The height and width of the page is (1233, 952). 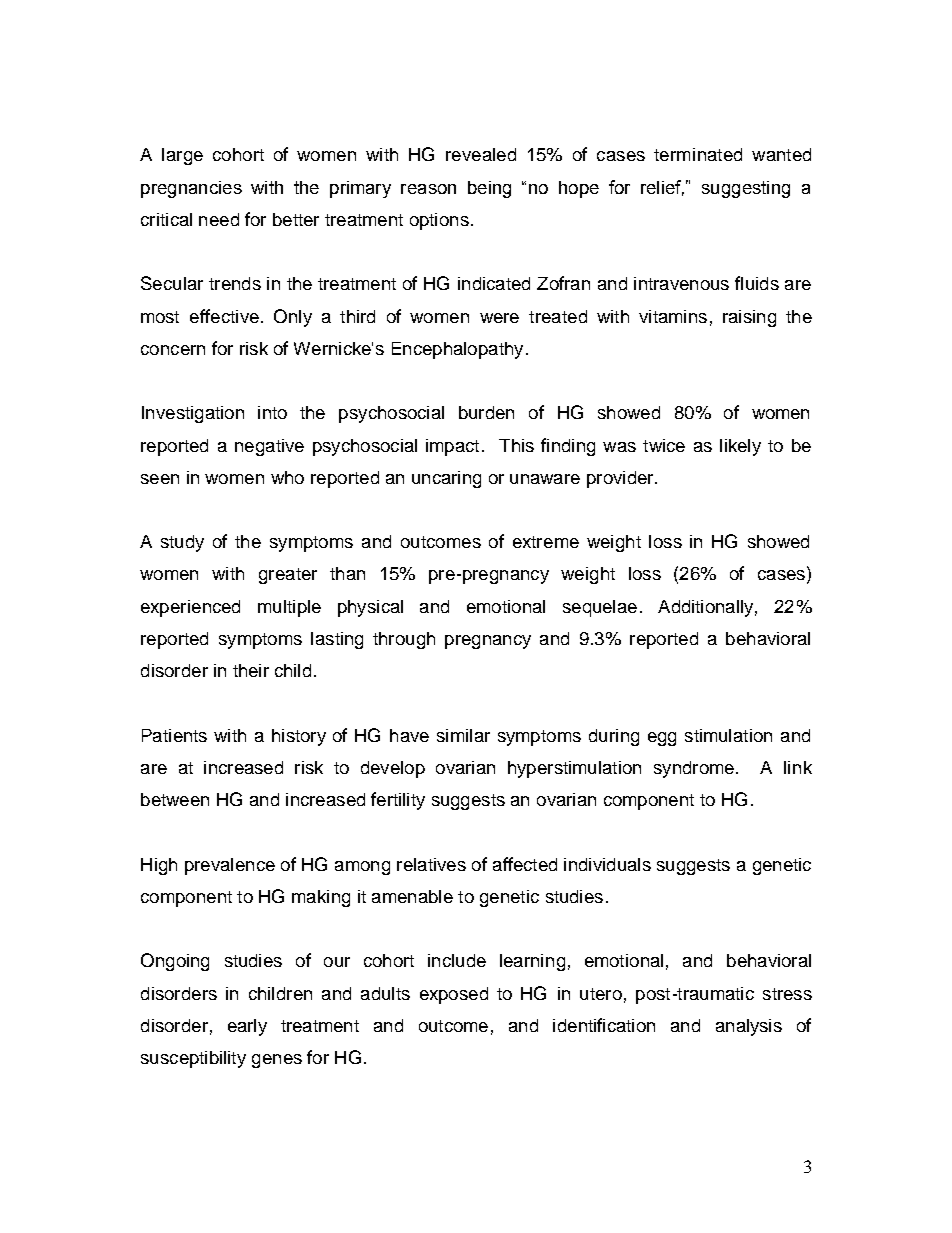 What do you see at coordinates (247, 1027) in the page?
I see `early` at bounding box center [247, 1027].
